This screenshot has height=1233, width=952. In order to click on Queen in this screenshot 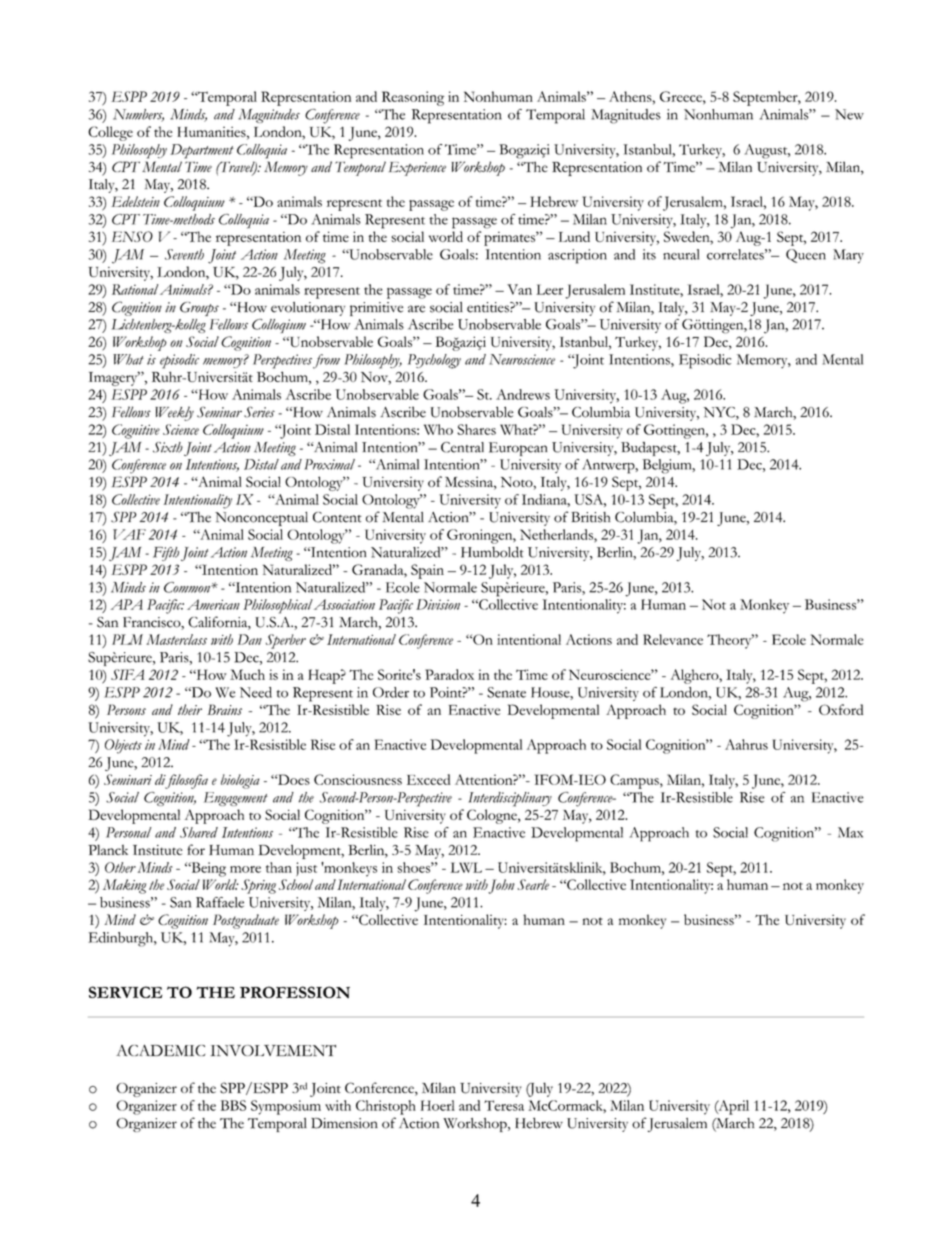, I will do `click(806, 256)`.
